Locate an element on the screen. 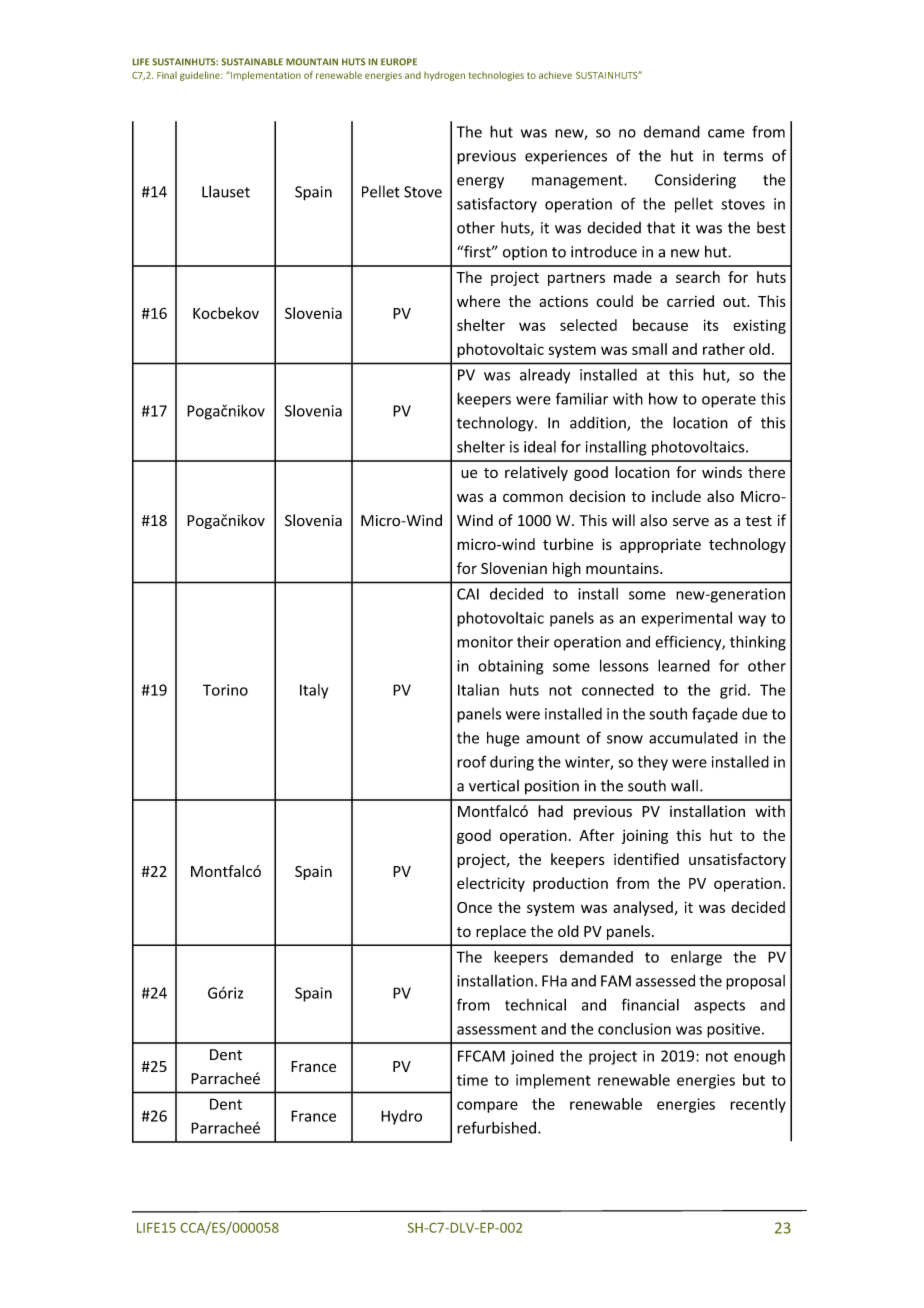 The width and height of the screenshot is (924, 1308). compare is located at coordinates (487, 1107).
